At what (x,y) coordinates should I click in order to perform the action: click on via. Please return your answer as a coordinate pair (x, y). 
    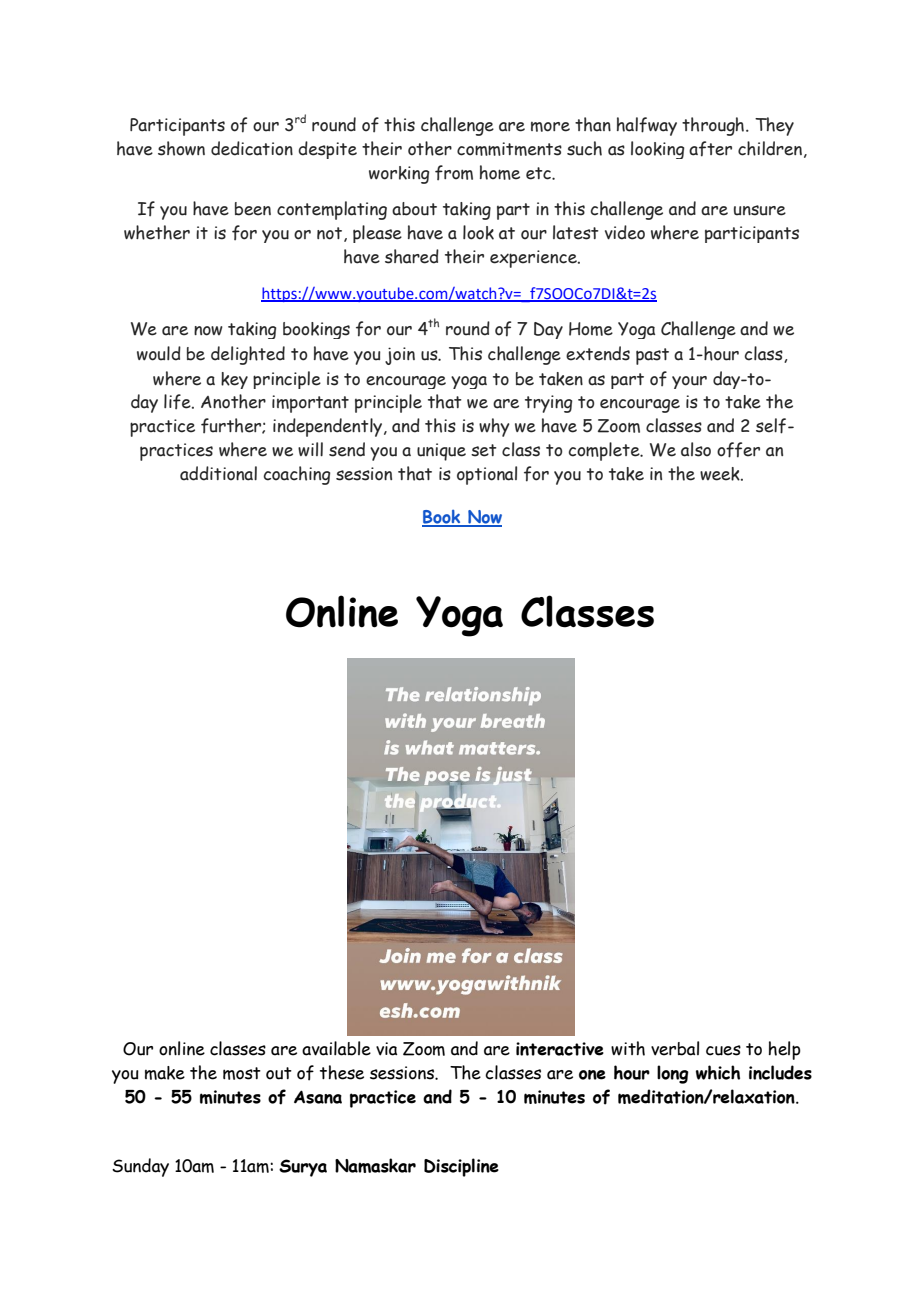
    Looking at the image, I should click on (386, 1049).
